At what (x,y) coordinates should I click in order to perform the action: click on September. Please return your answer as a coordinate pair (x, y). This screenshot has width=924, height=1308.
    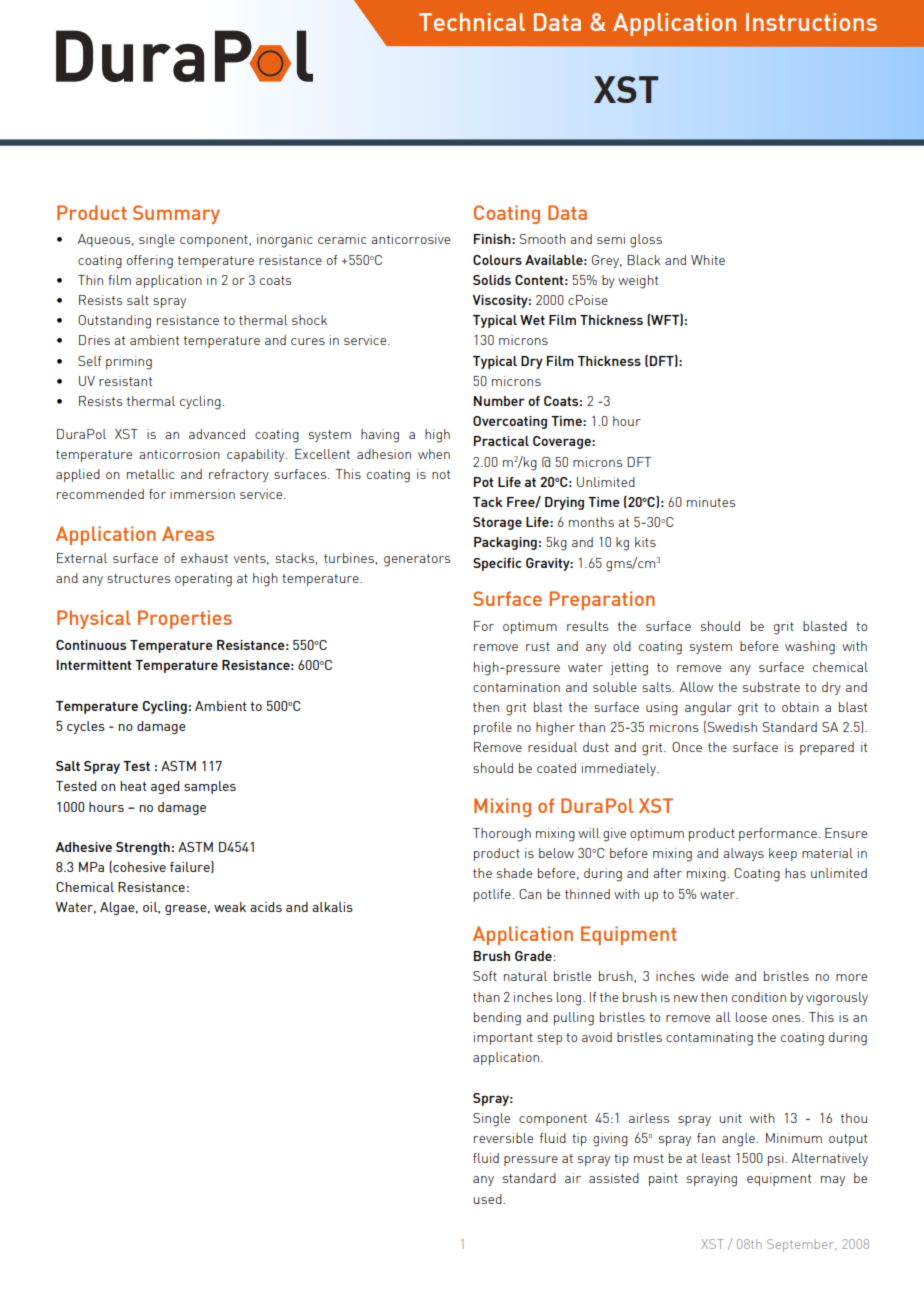
    Looking at the image, I should click on (801, 1245).
